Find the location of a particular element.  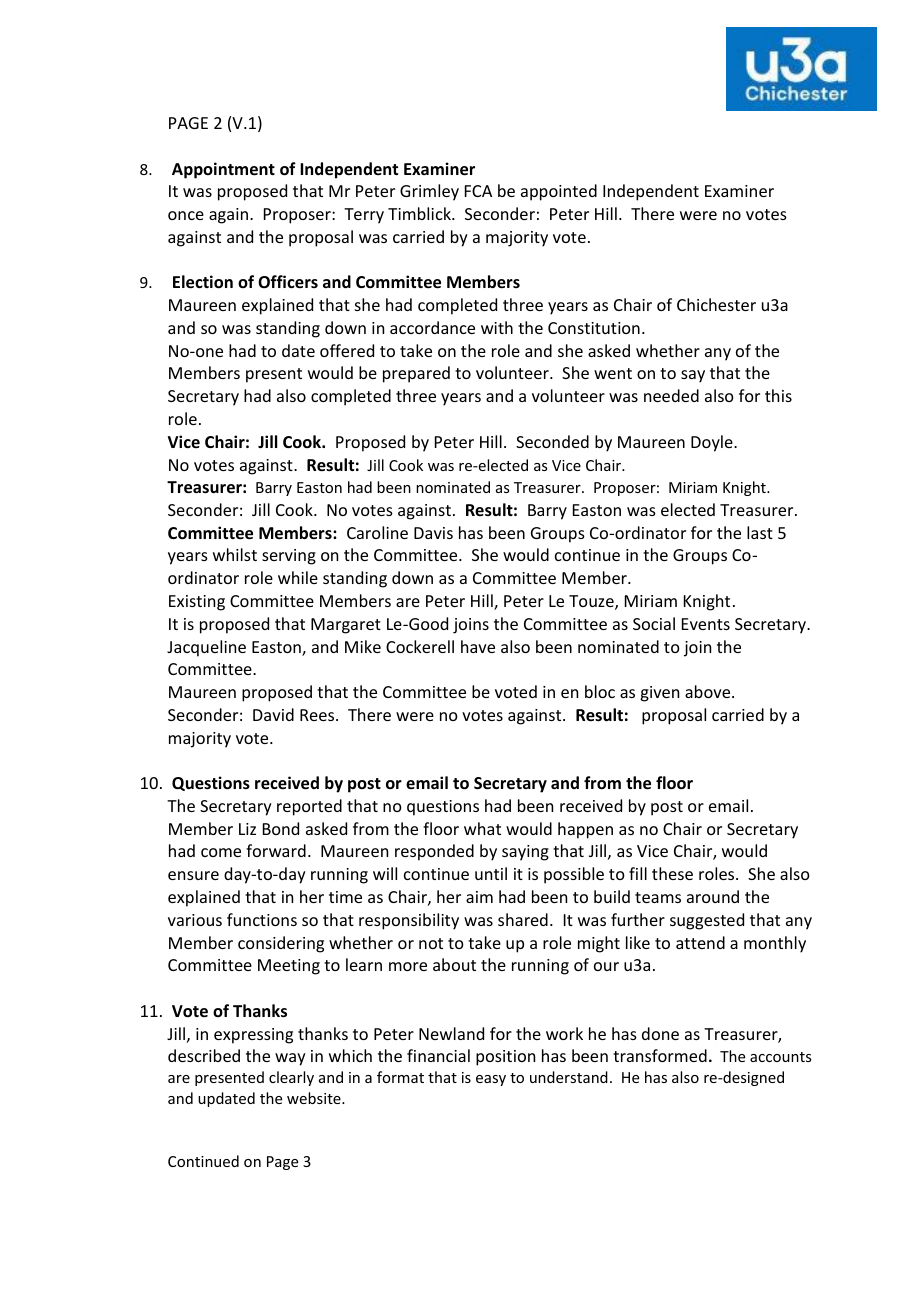

reported is located at coordinates (309, 807).
